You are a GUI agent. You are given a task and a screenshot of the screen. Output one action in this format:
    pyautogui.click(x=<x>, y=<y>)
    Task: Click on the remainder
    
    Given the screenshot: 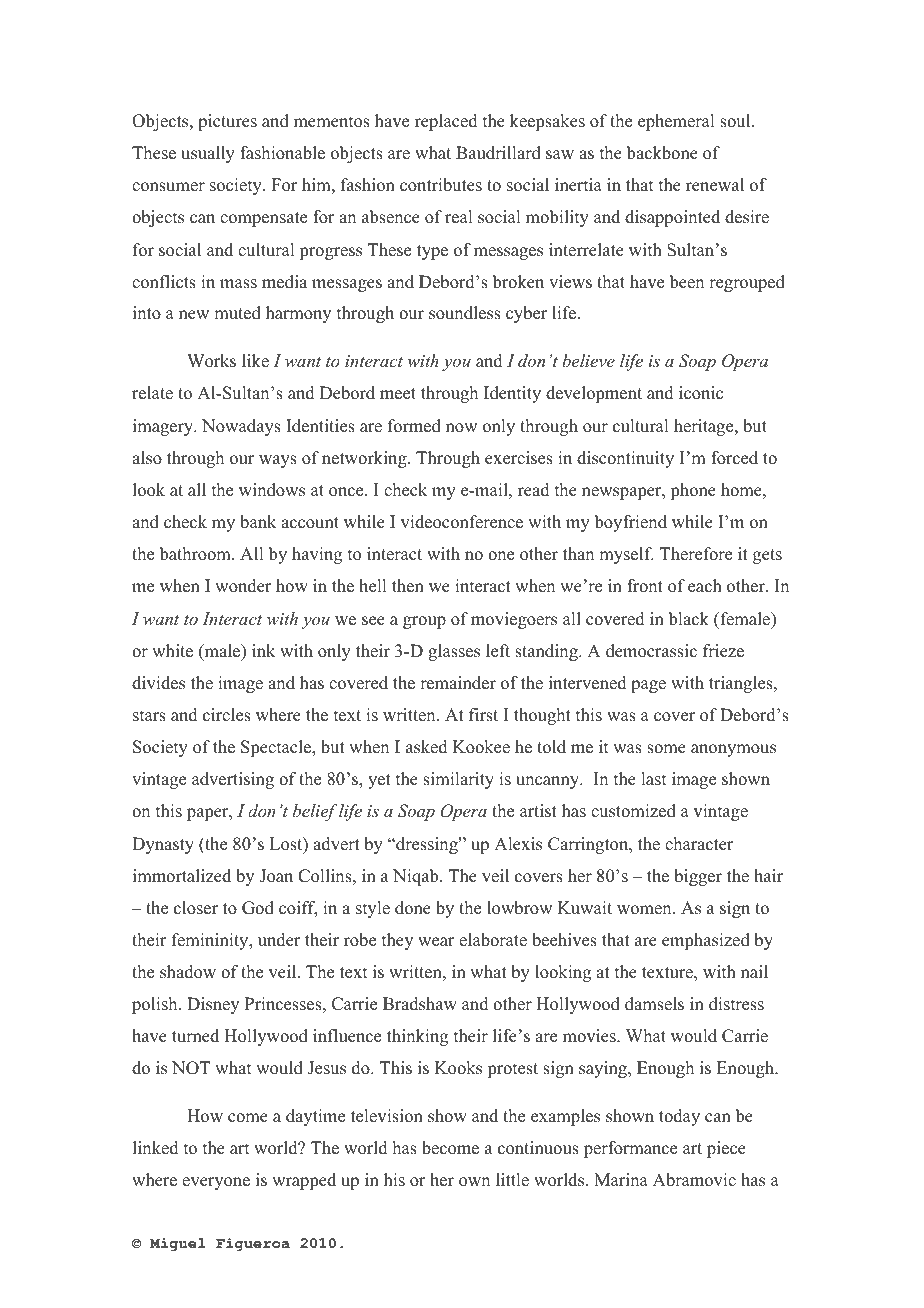 What is the action you would take?
    pyautogui.click(x=458, y=683)
